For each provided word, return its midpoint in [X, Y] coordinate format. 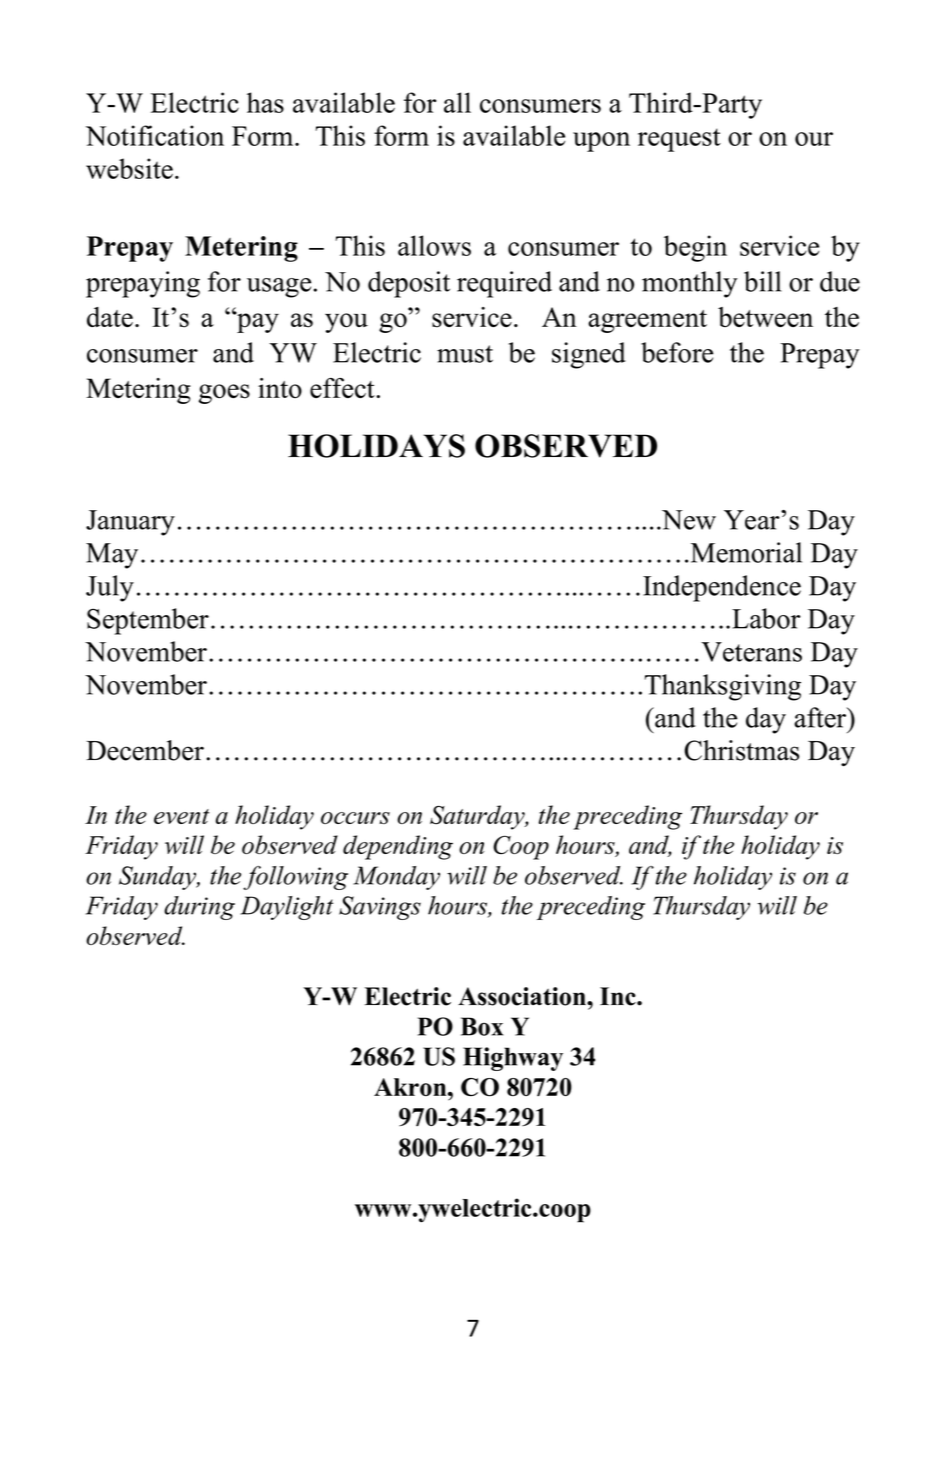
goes [224, 394]
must [465, 354]
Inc [619, 996]
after [821, 717]
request [679, 140]
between [765, 317]
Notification [155, 135]
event [181, 816]
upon [601, 142]
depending [398, 847]
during [199, 908]
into [280, 388]
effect [343, 388]
